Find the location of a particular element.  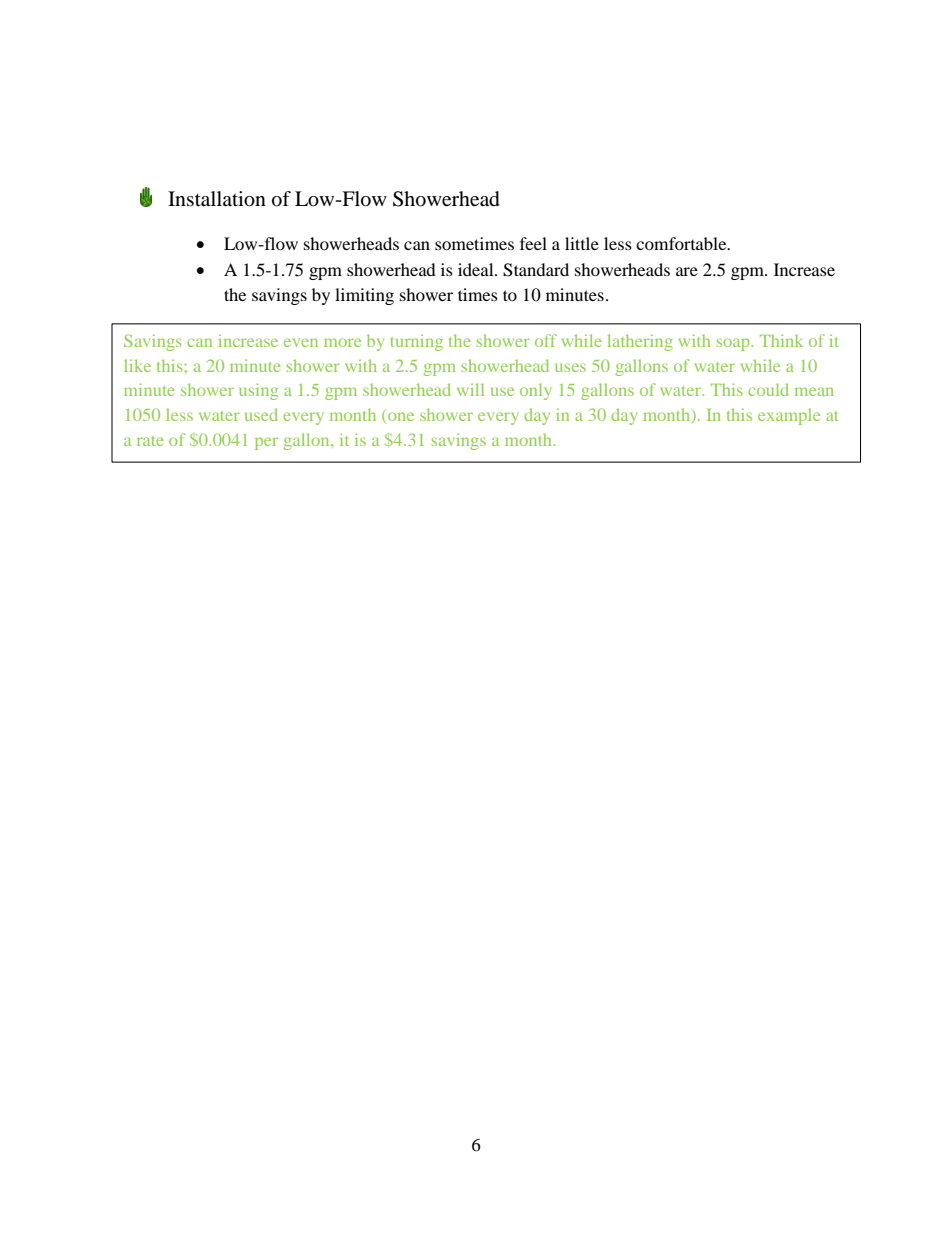

Installation is located at coordinates (217, 199).
